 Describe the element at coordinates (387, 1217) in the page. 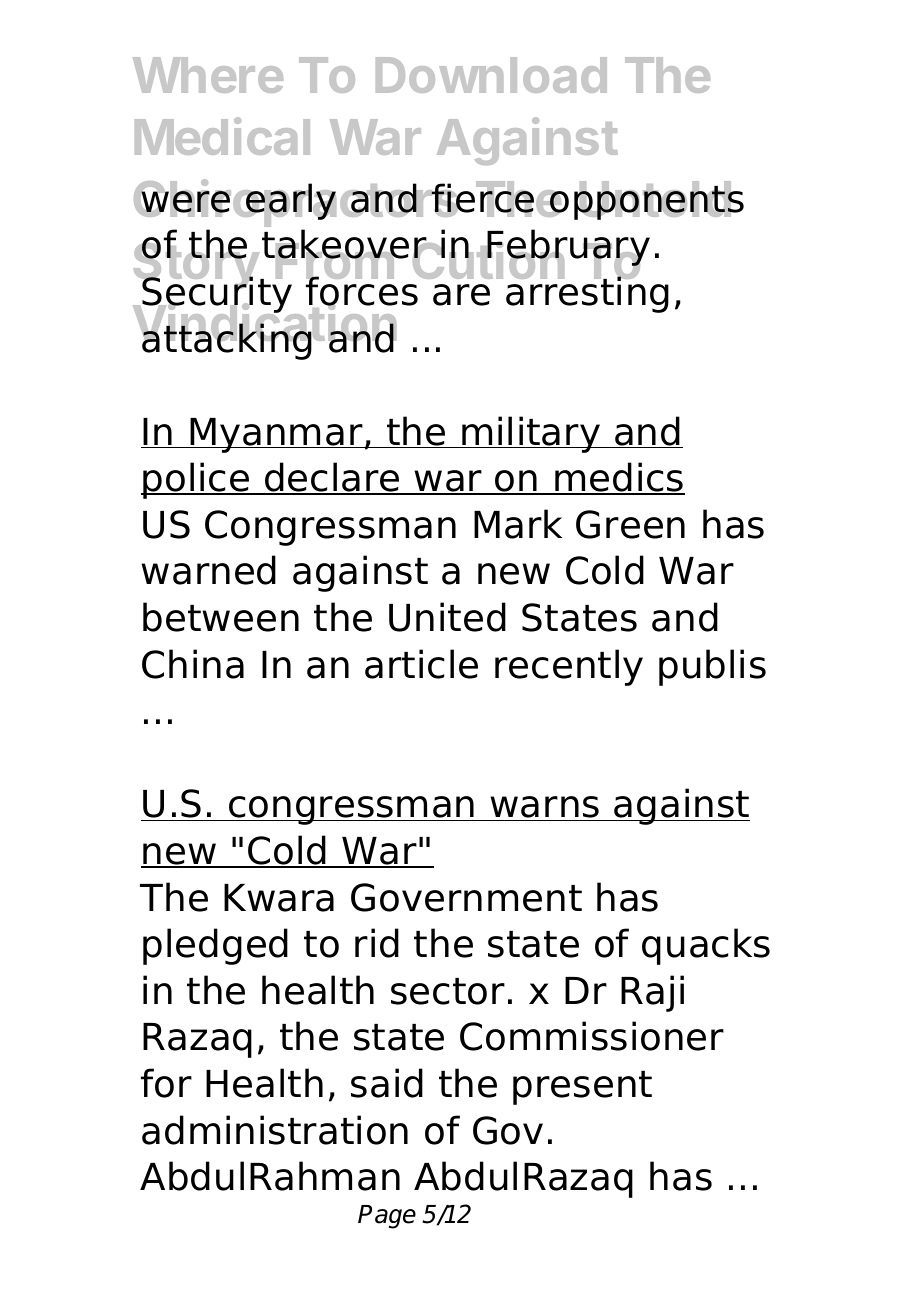

I see `Page` at that location.
